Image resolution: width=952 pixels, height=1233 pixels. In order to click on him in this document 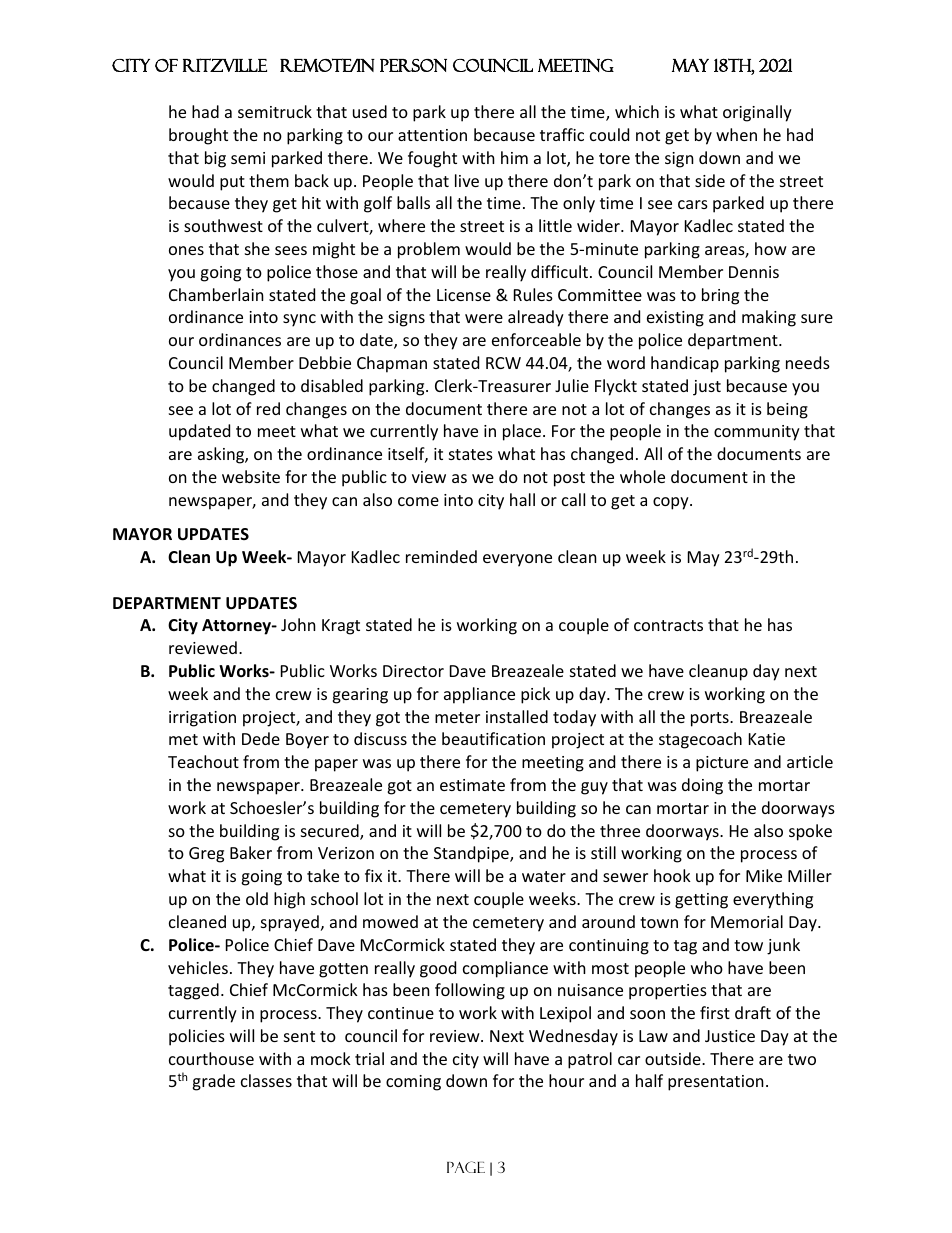, I will do `click(514, 157)`.
